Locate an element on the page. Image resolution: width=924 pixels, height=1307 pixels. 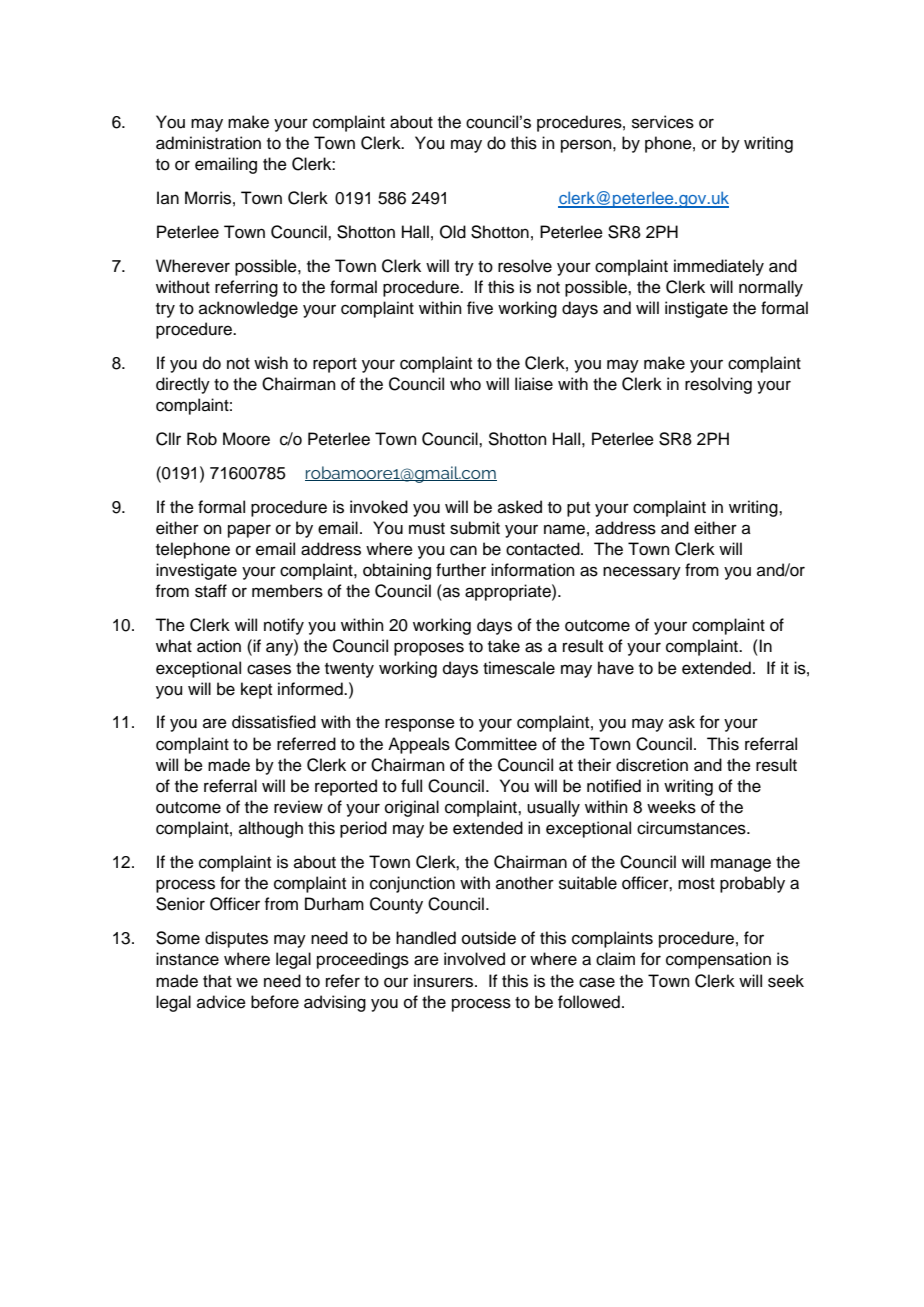
paper is located at coordinates (249, 531).
